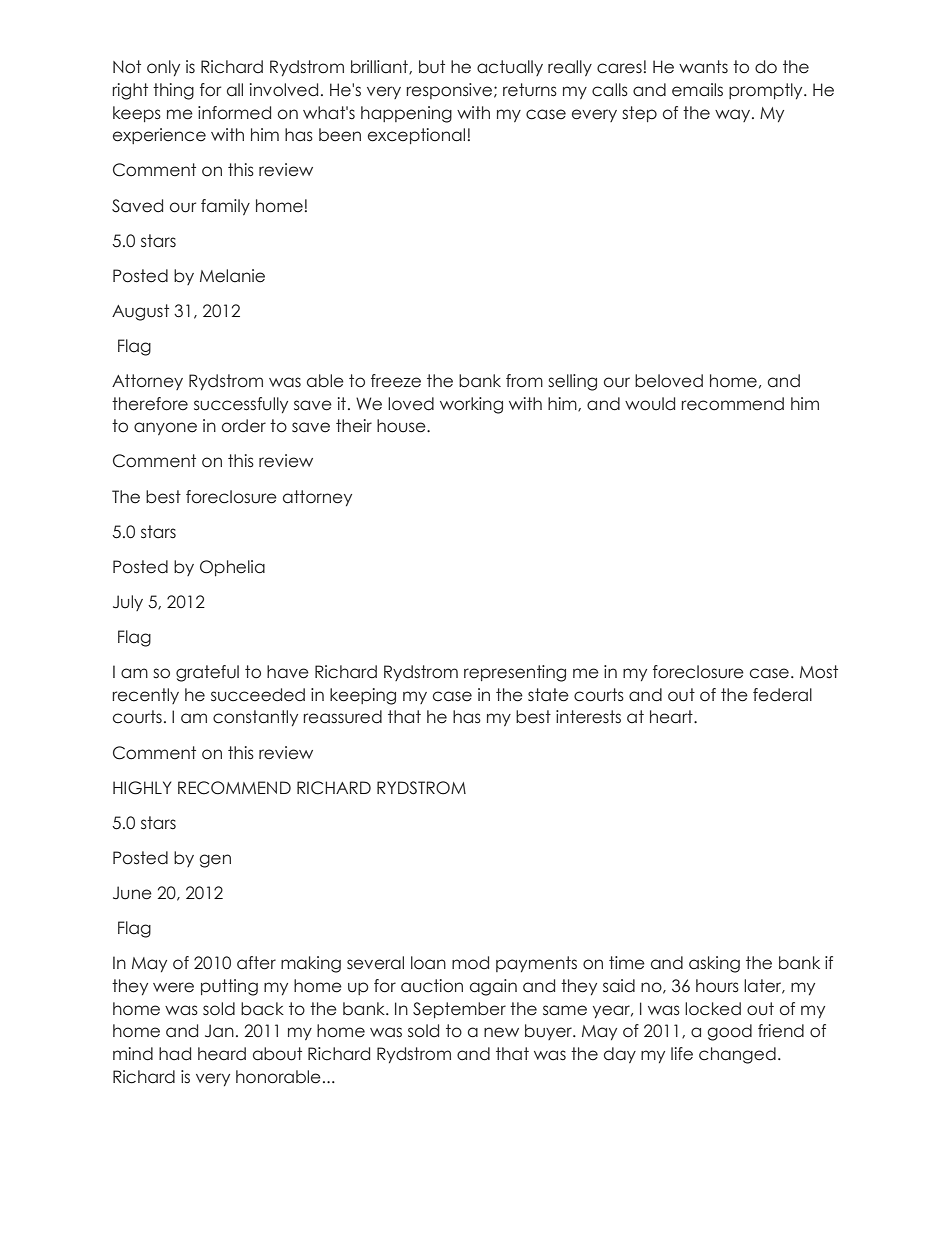  I want to click on way, so click(734, 115).
